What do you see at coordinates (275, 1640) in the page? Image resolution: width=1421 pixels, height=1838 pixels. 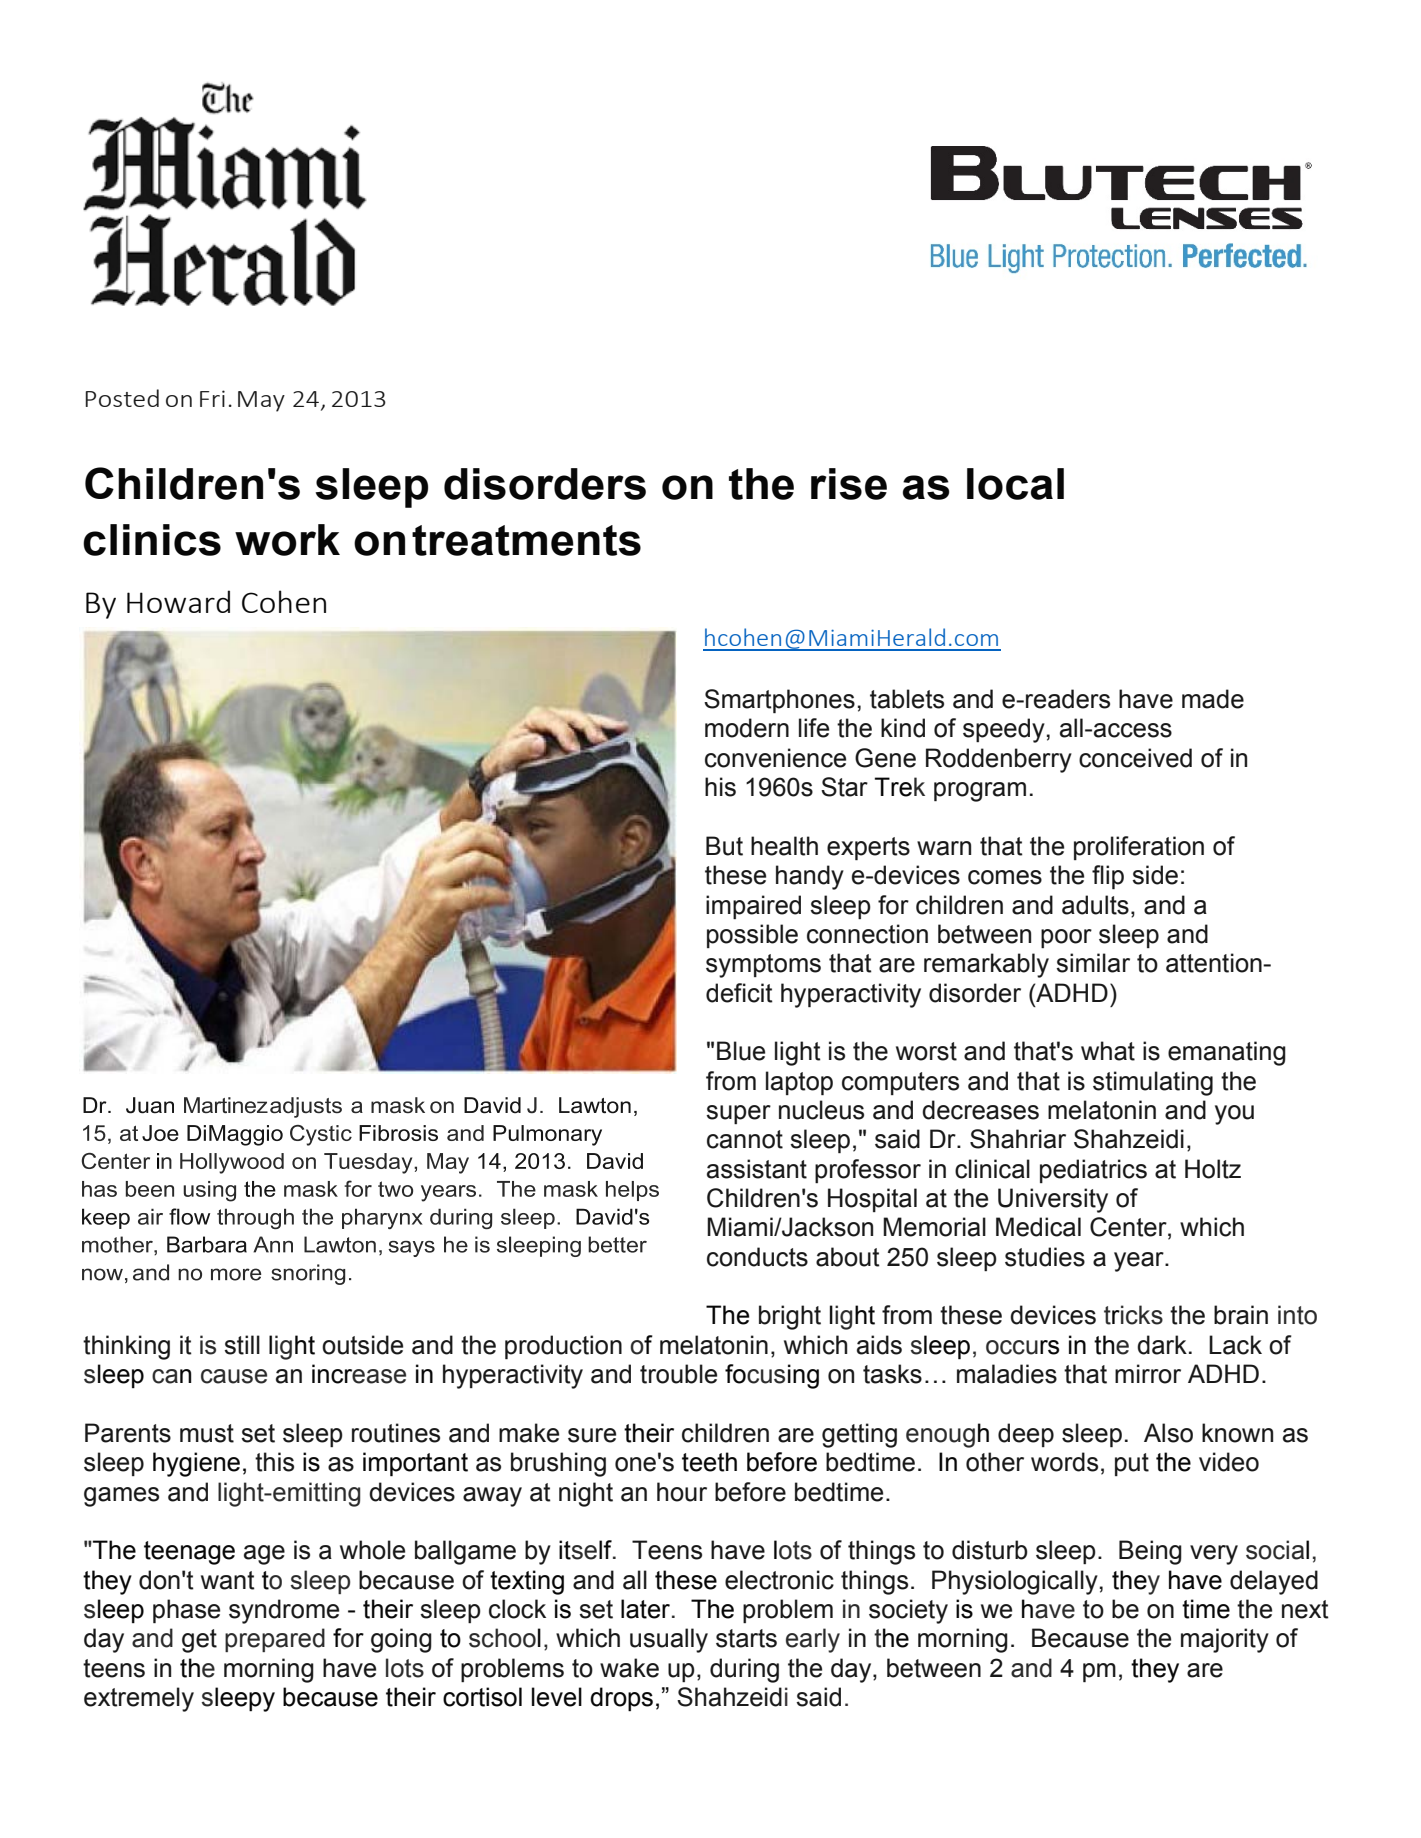 I see `prepared` at bounding box center [275, 1640].
